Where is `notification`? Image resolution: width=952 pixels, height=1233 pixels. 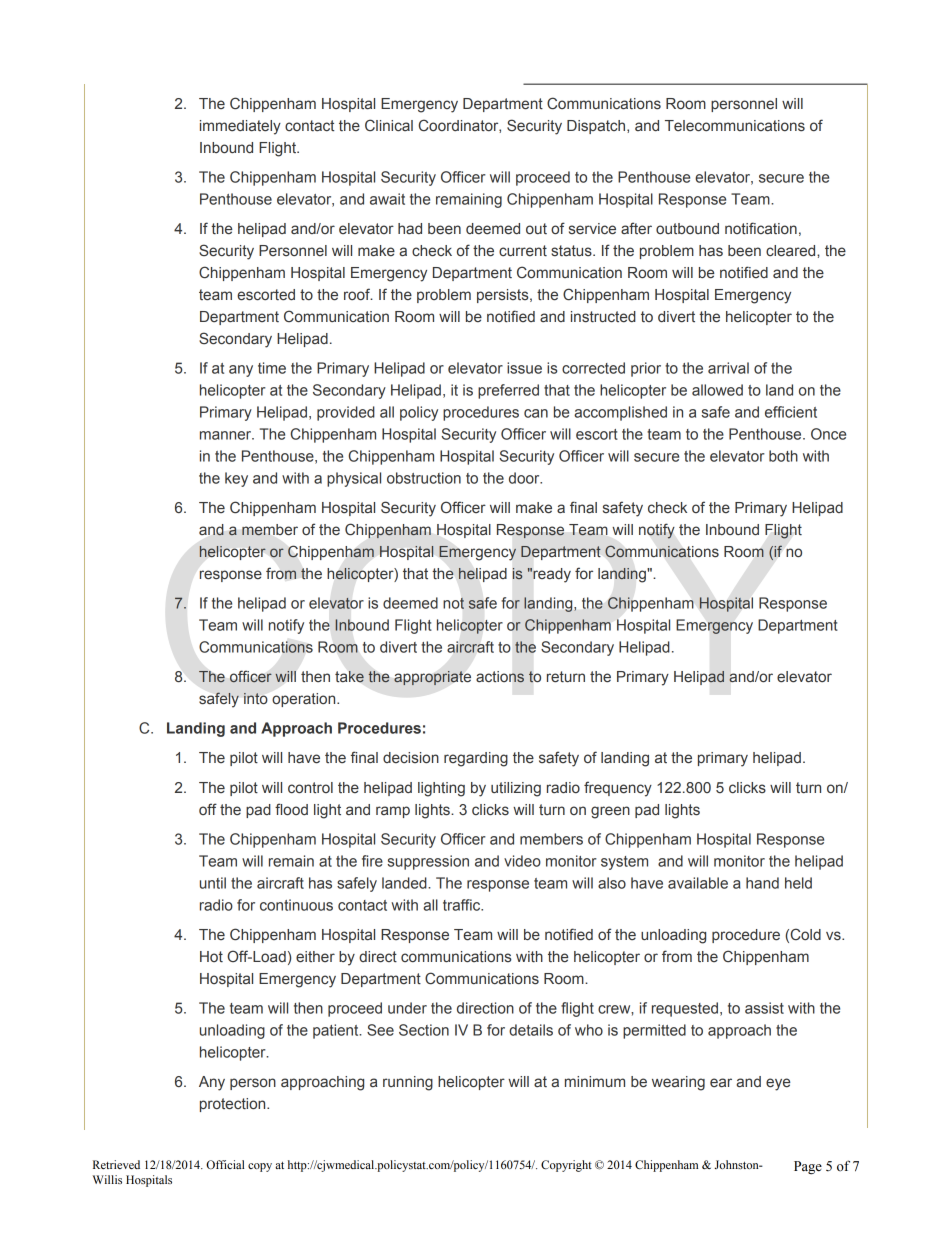
notification is located at coordinates (761, 228).
